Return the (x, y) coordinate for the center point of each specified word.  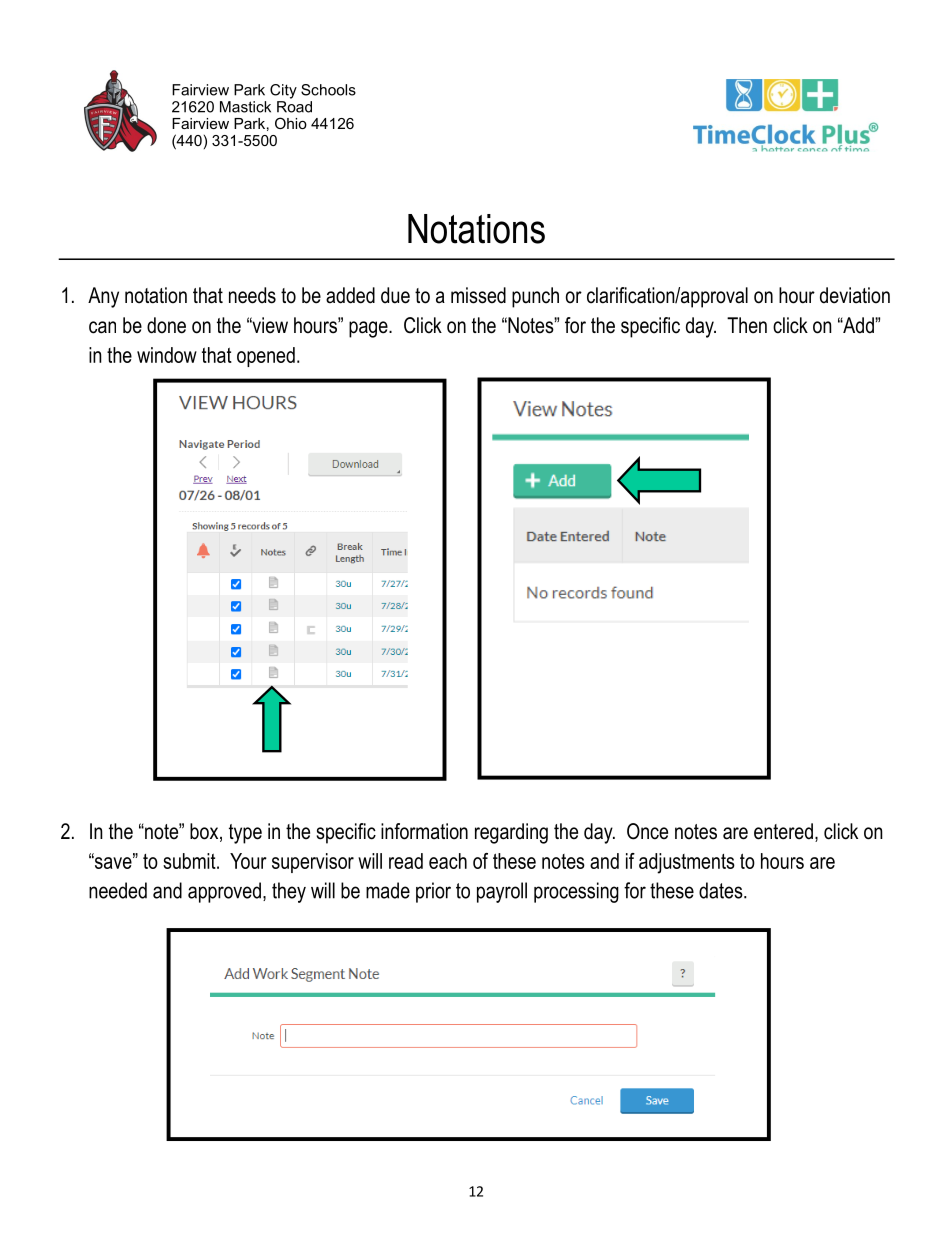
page (369, 329)
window (167, 355)
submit (190, 861)
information (424, 831)
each (448, 861)
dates (722, 890)
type (245, 834)
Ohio (291, 123)
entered (783, 831)
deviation (855, 295)
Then (747, 325)
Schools (328, 90)
